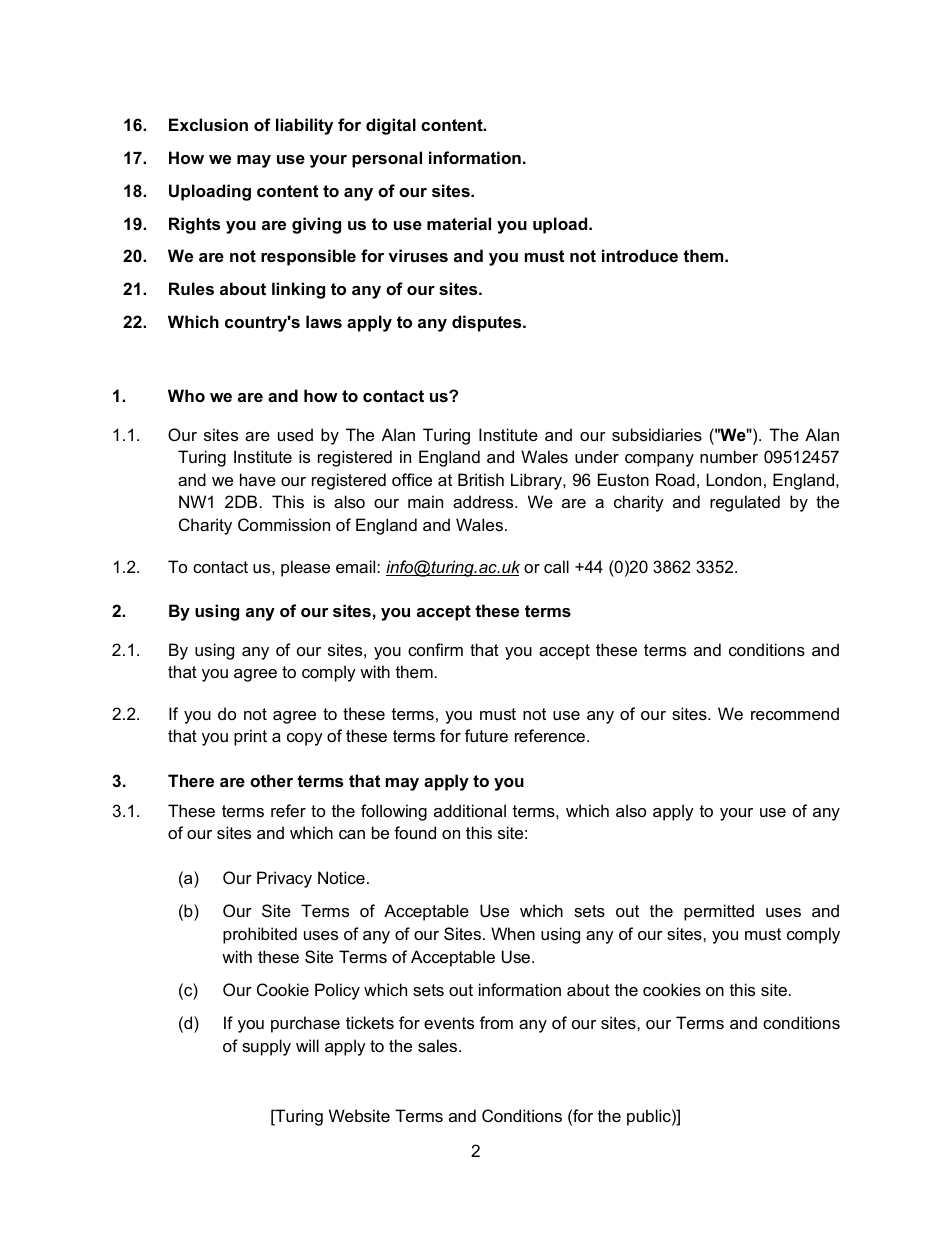 This screenshot has width=952, height=1233. I want to click on print, so click(250, 737).
